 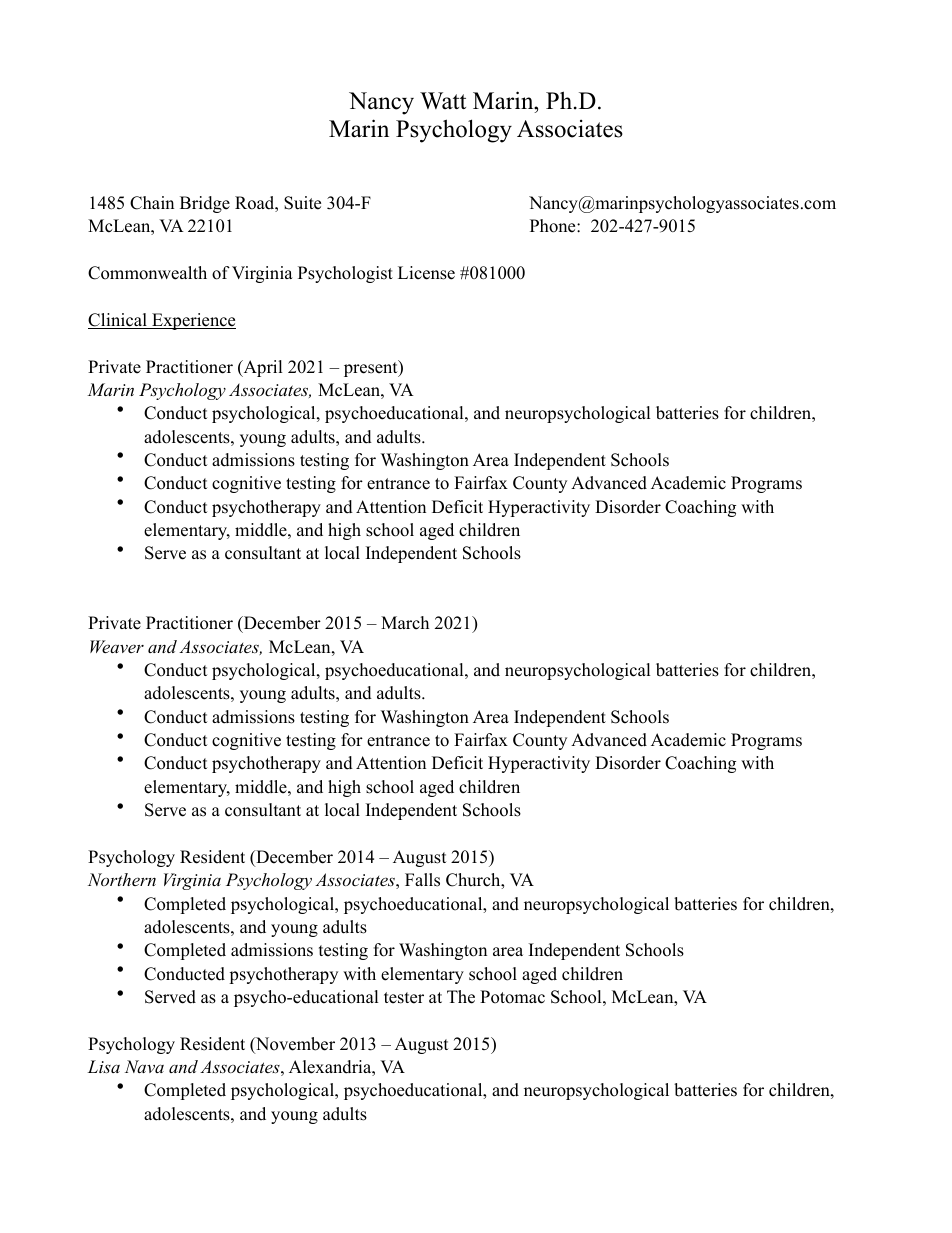 I want to click on Experience, so click(x=193, y=321).
